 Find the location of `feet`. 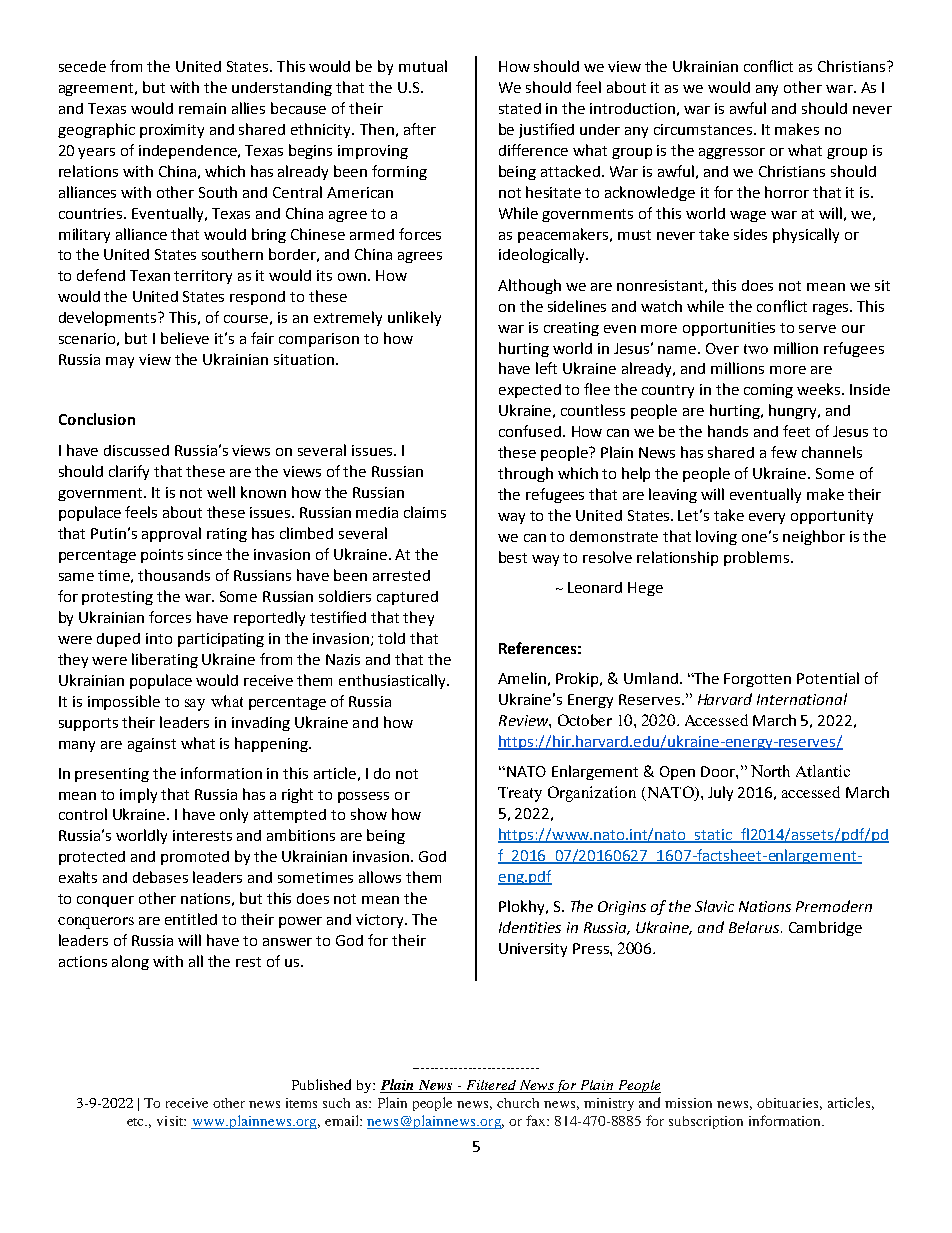

feet is located at coordinates (796, 431).
